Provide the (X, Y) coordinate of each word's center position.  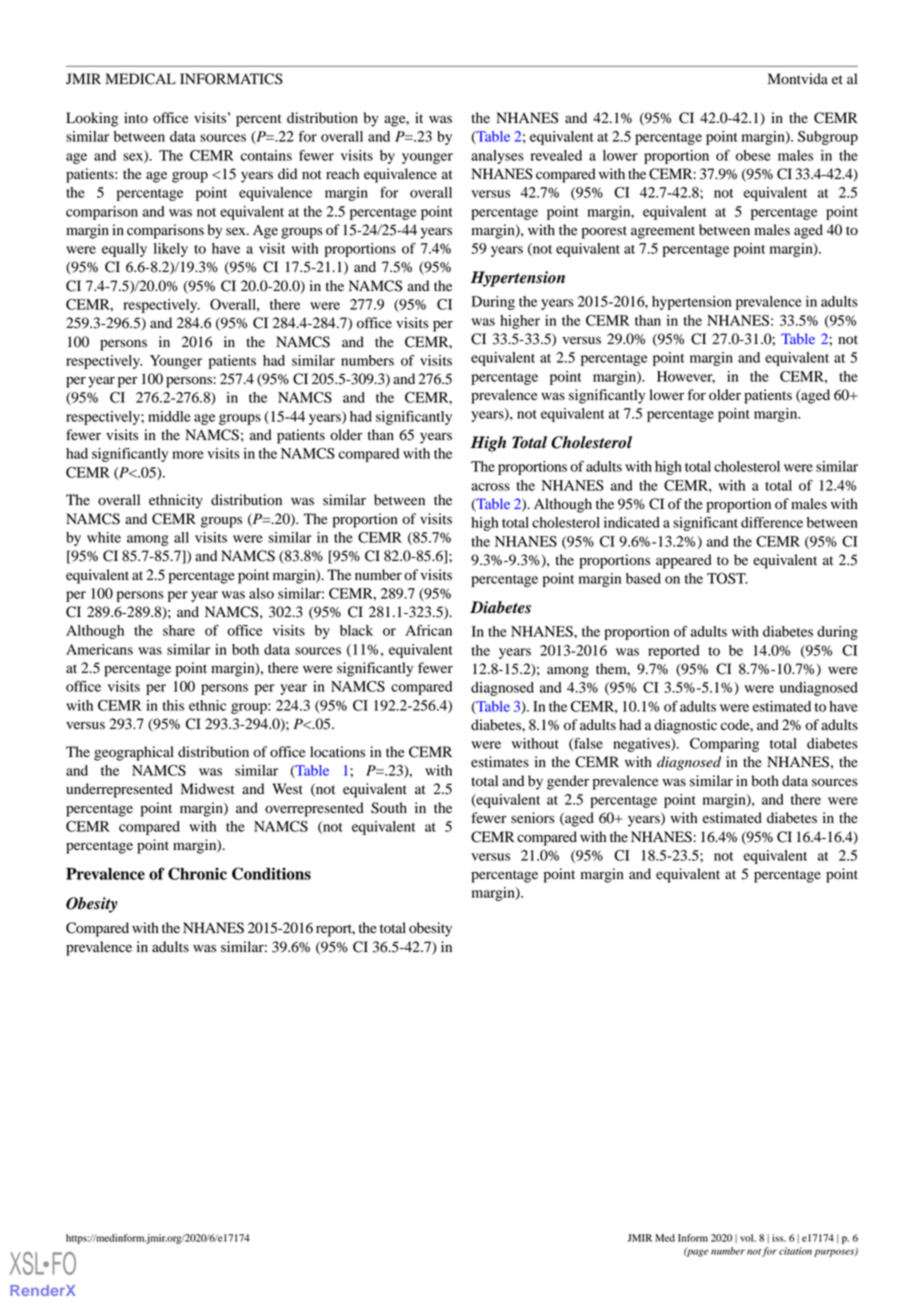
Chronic (197, 873)
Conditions (271, 873)
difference (772, 522)
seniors (533, 818)
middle (169, 416)
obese (753, 155)
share (179, 630)
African (428, 630)
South (389, 808)
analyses (497, 157)
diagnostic (685, 726)
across (490, 487)
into (136, 118)
